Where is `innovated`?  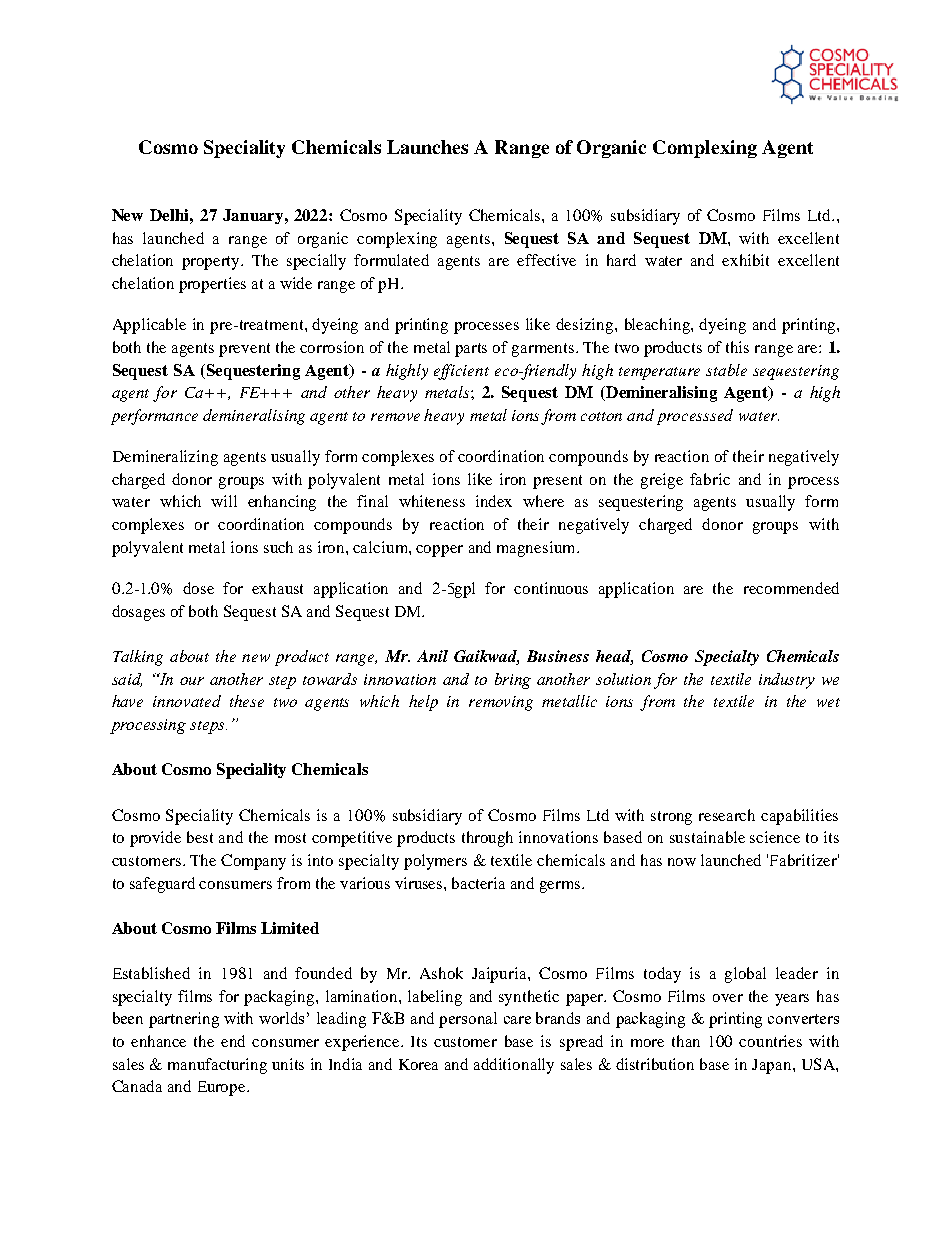 innovated is located at coordinates (187, 701).
